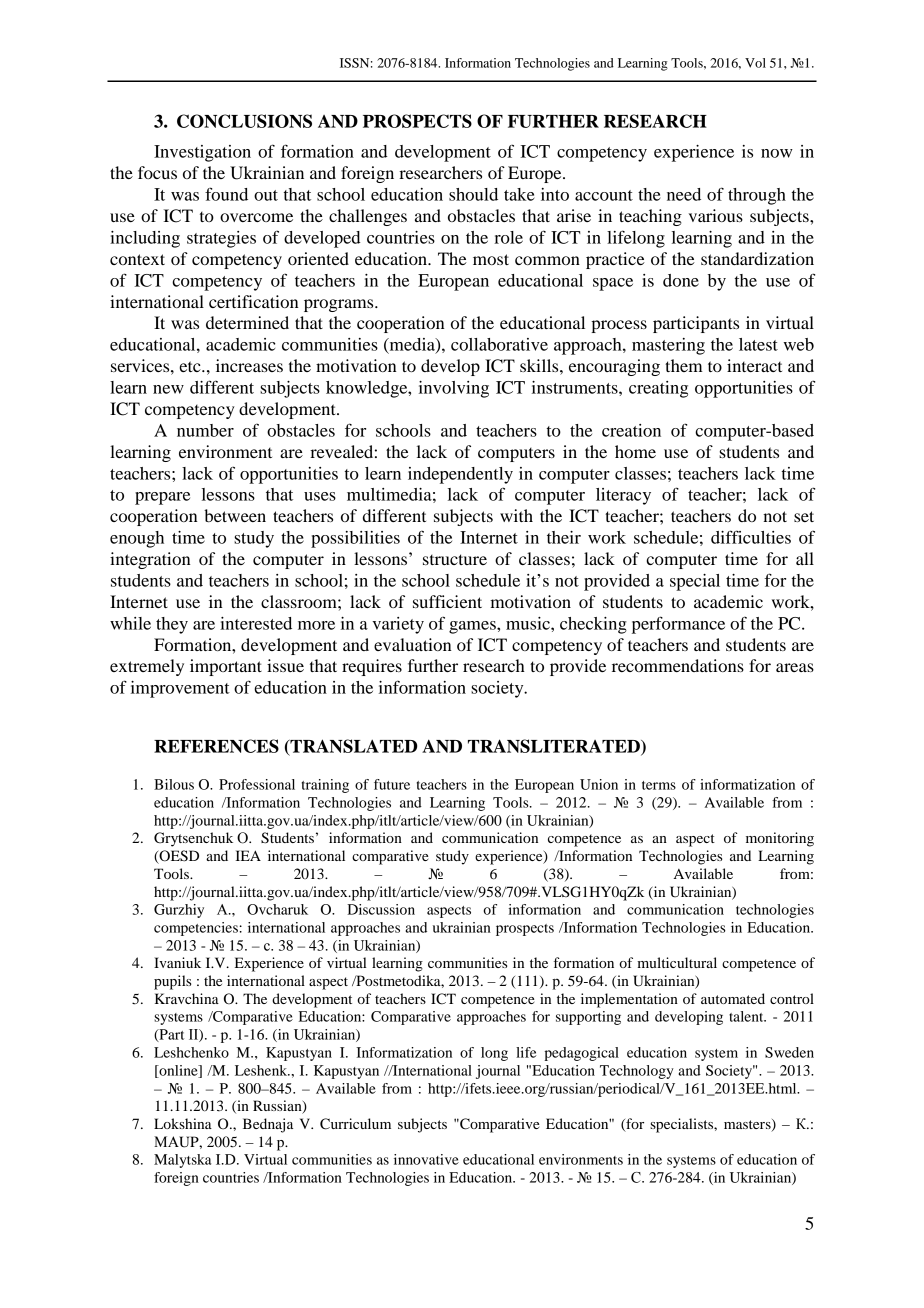 This screenshot has height=1308, width=924. I want to click on online, so click(178, 1071).
